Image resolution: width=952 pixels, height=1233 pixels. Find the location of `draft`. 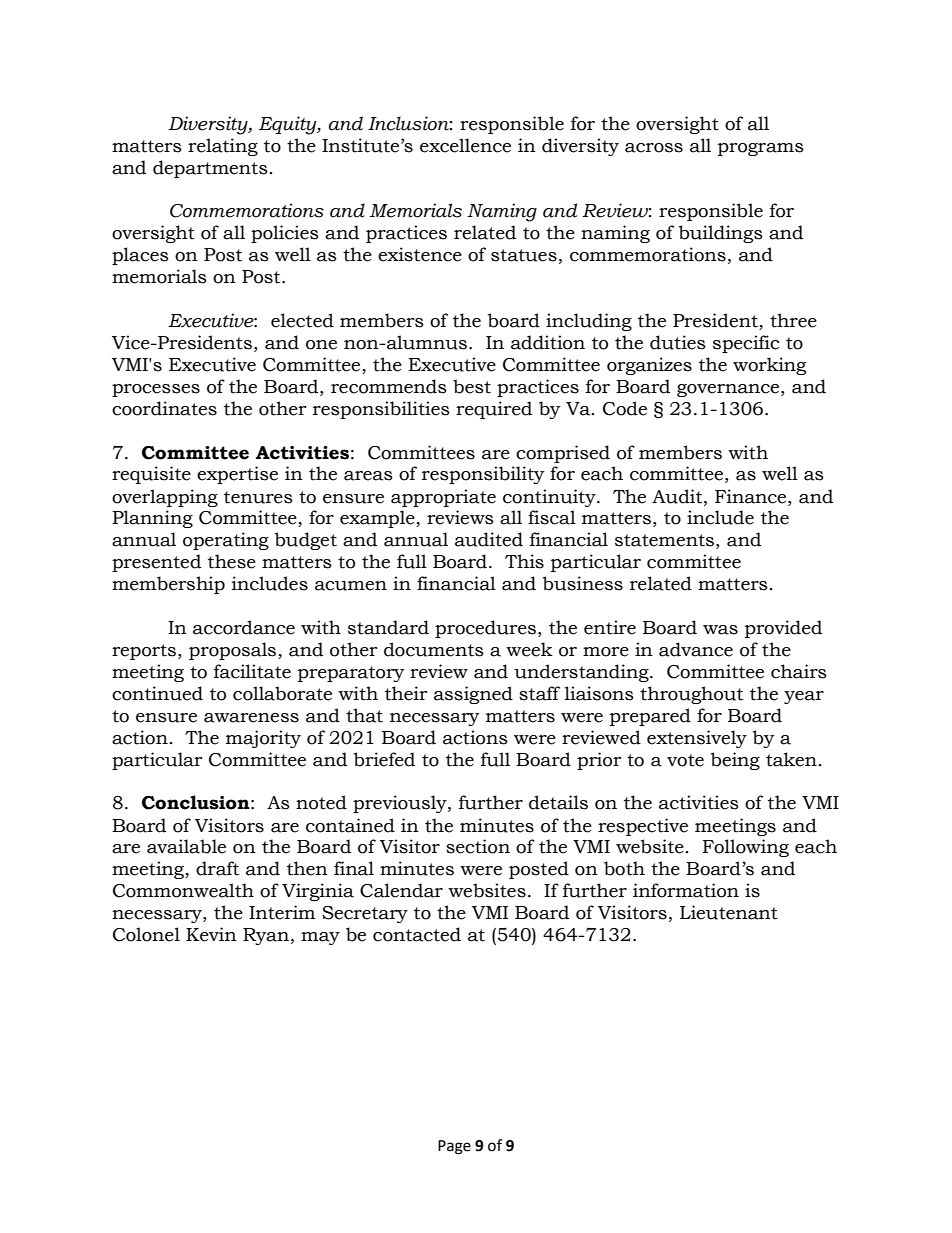

draft is located at coordinates (217, 868).
